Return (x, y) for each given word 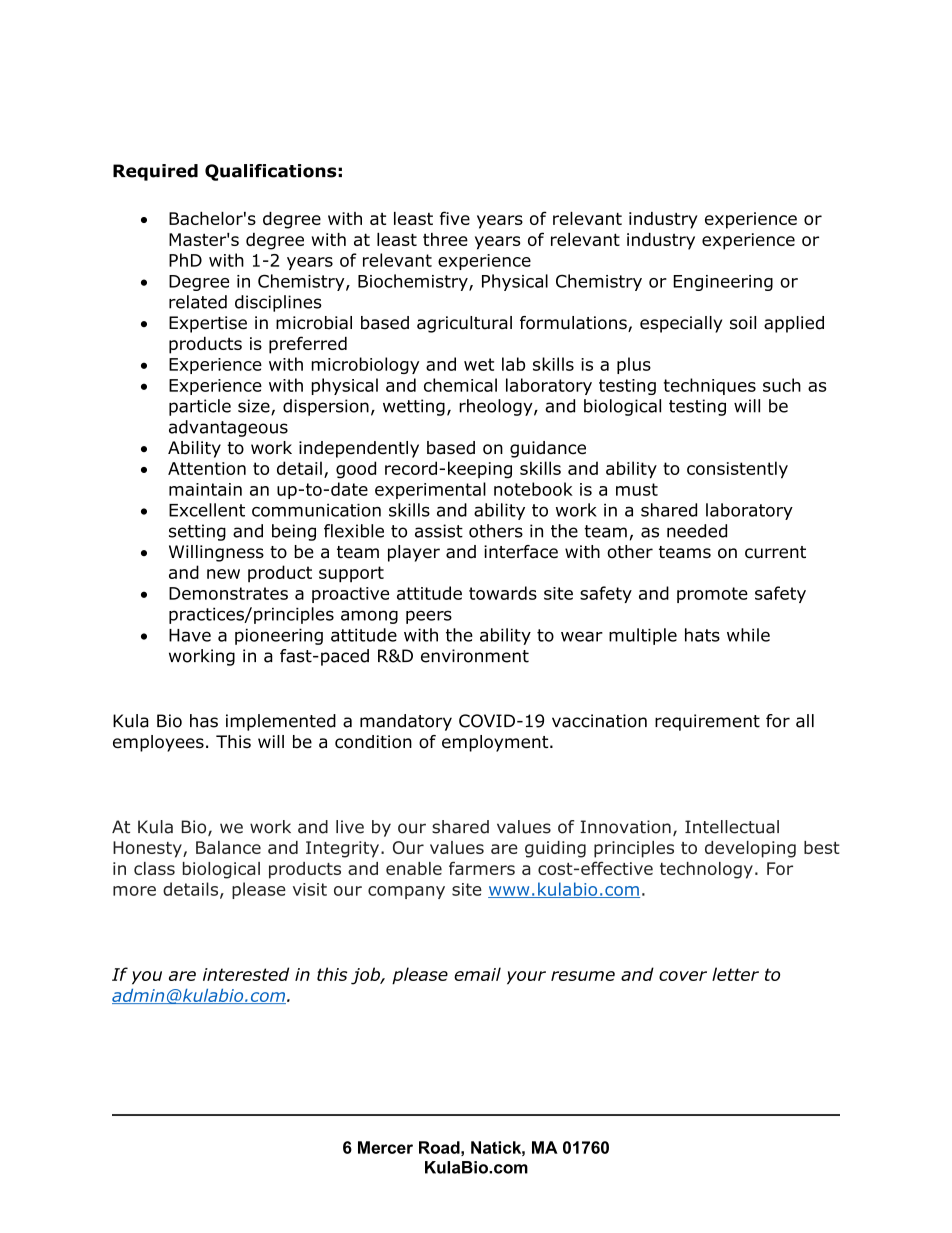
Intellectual (732, 827)
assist (439, 531)
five (455, 218)
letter (735, 974)
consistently (737, 470)
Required (155, 172)
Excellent (207, 510)
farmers (482, 868)
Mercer (385, 1147)
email (477, 974)
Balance (228, 847)
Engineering (723, 283)
